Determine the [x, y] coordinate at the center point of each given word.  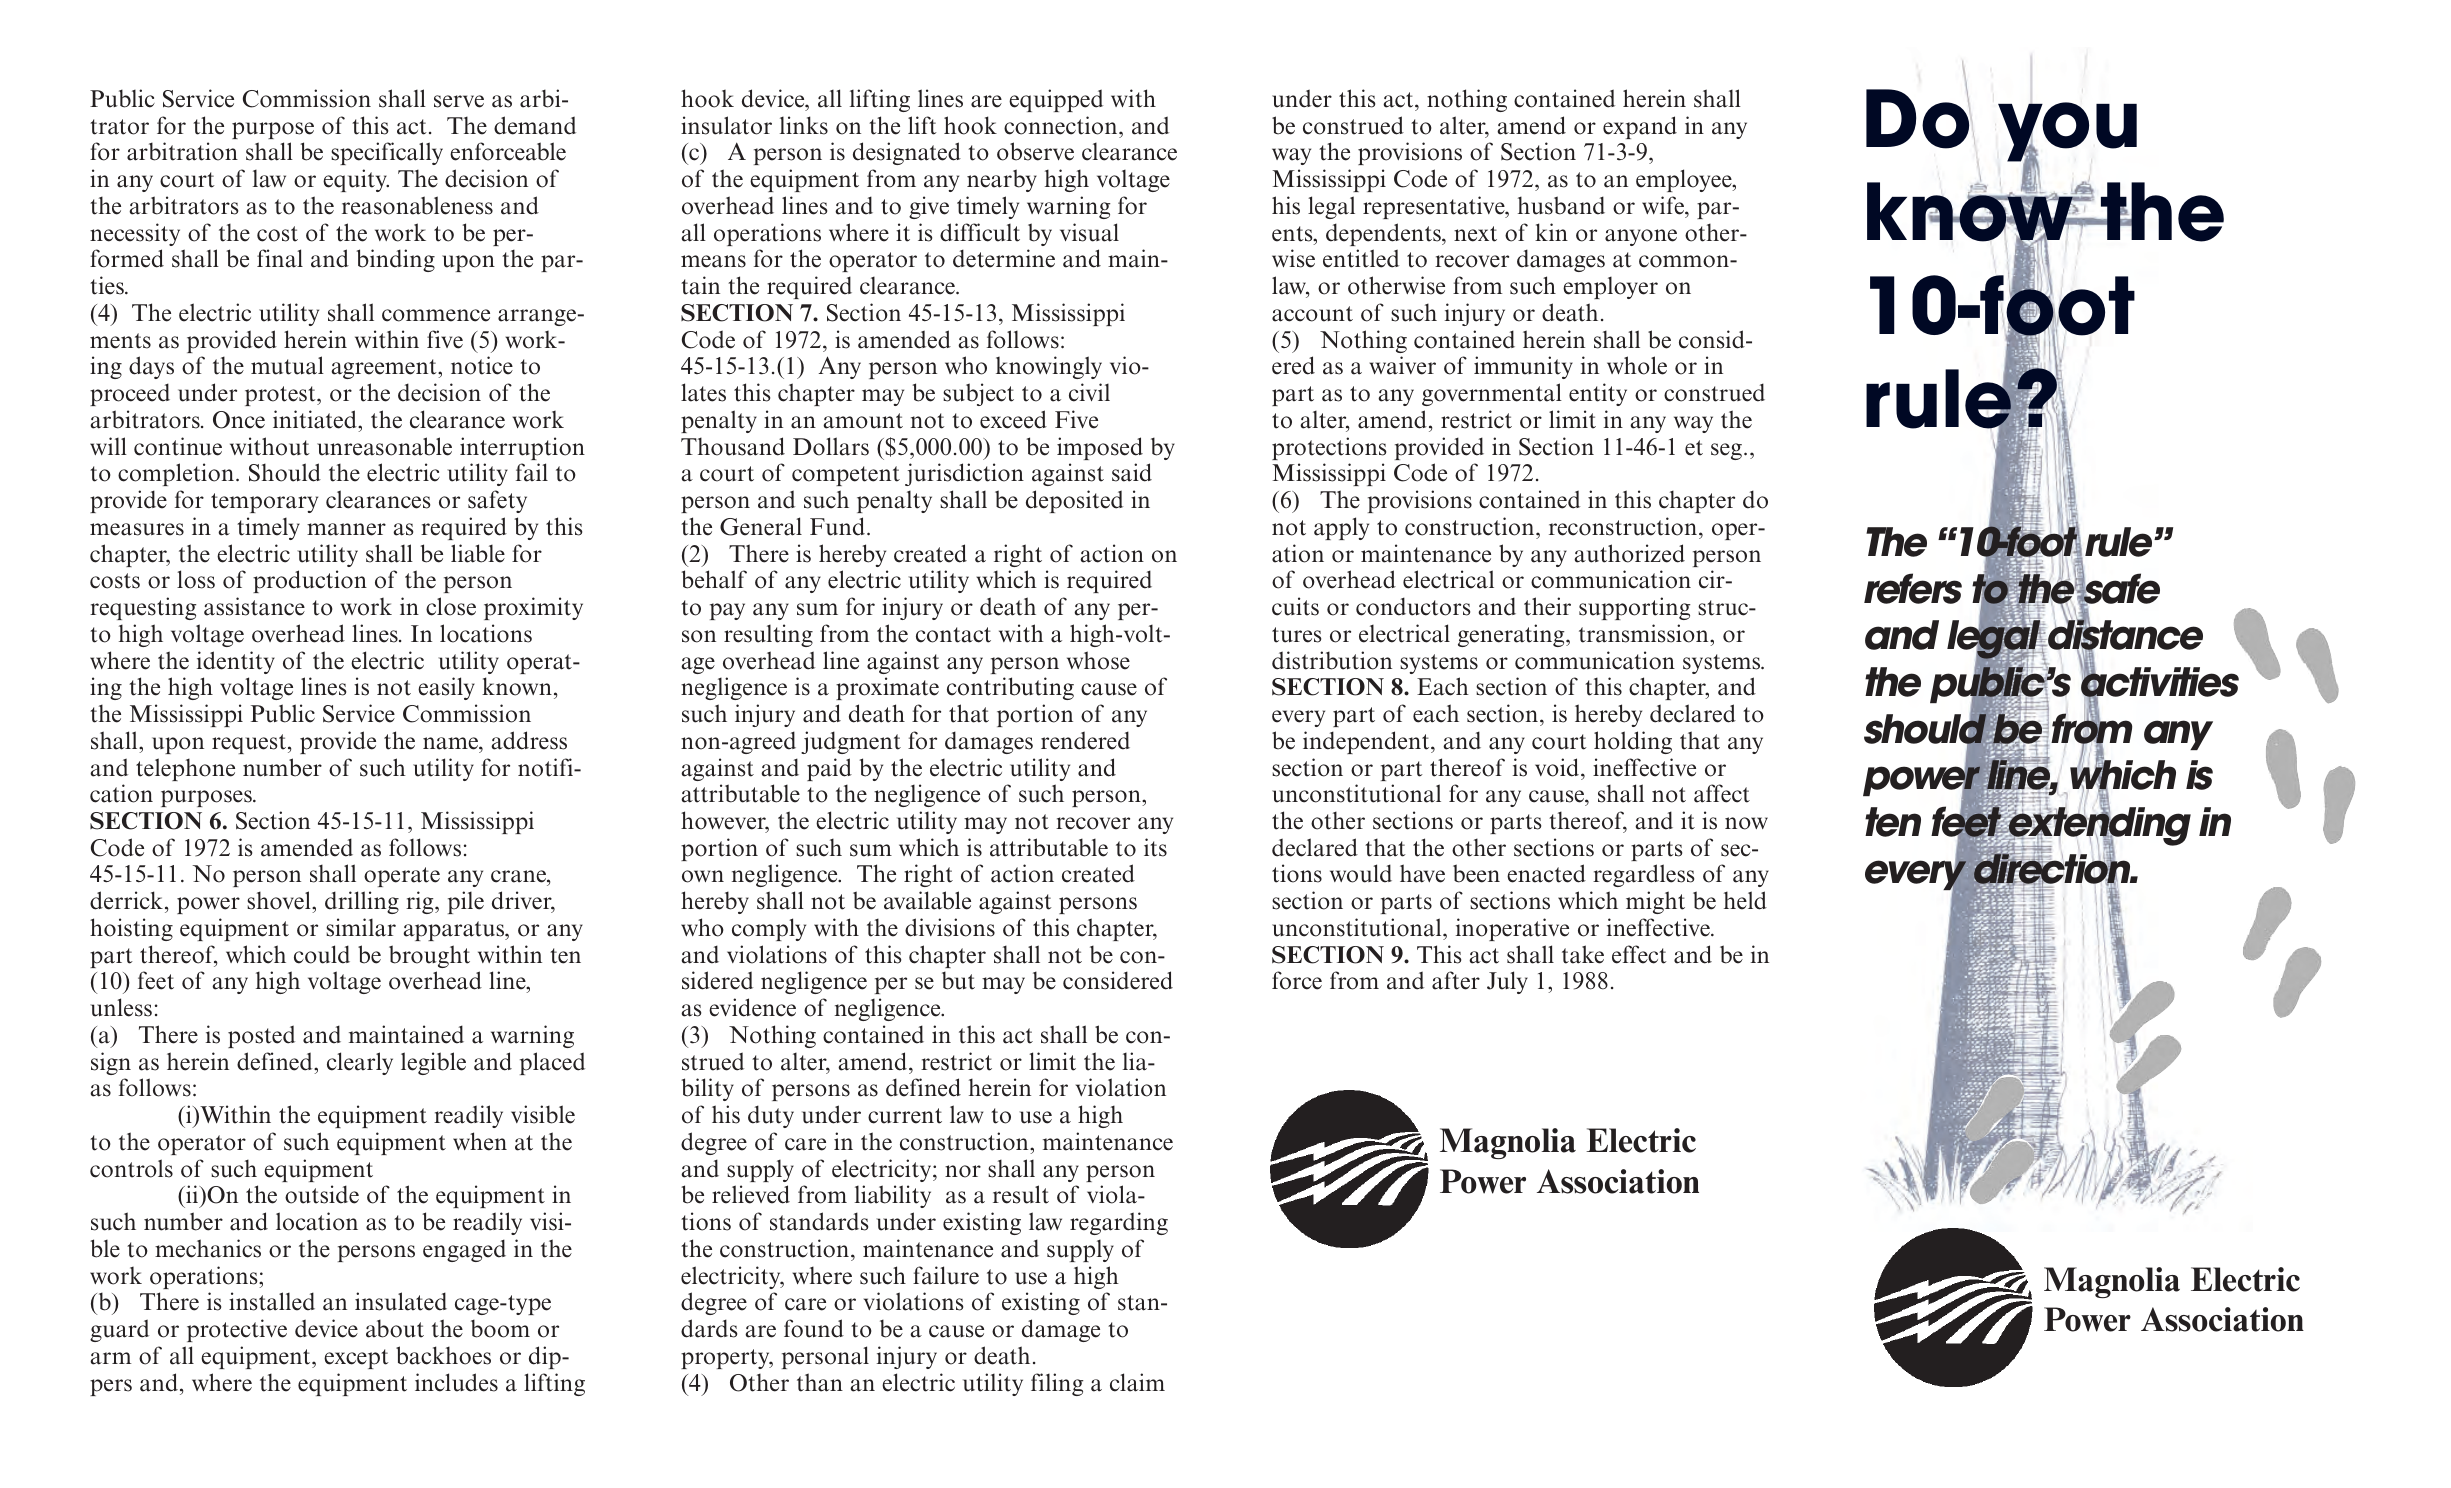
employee [1685, 180]
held [1745, 900]
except [356, 1359]
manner [346, 529]
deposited [1074, 501]
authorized [1629, 553]
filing [1057, 1384]
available [927, 900]
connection [1062, 125]
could [322, 954]
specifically [387, 153]
